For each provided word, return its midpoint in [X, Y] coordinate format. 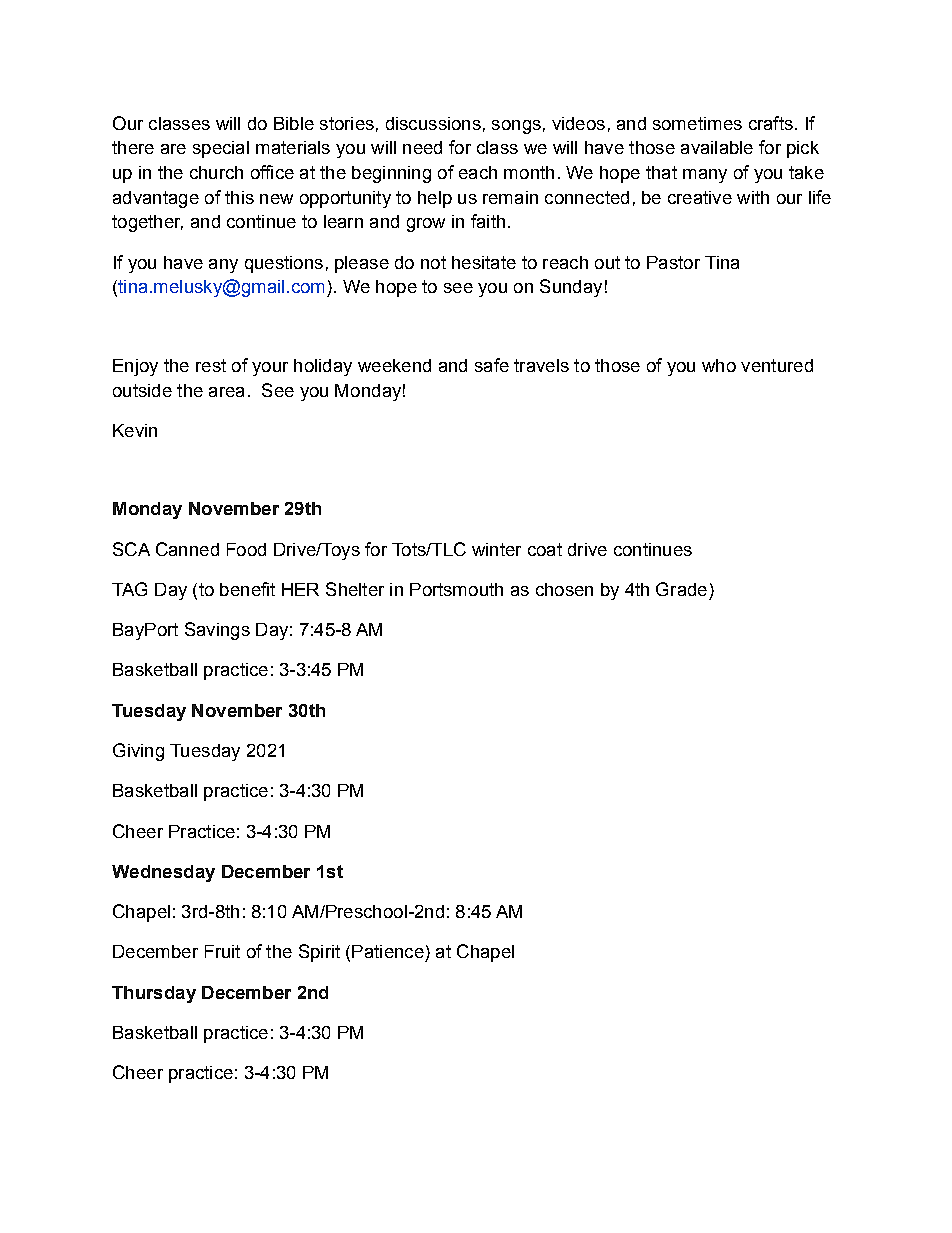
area [226, 392]
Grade [681, 589]
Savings [217, 631]
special [221, 149]
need [422, 147]
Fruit [222, 951]
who [719, 365]
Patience [388, 951]
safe [492, 365]
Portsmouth [456, 589]
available [717, 147]
